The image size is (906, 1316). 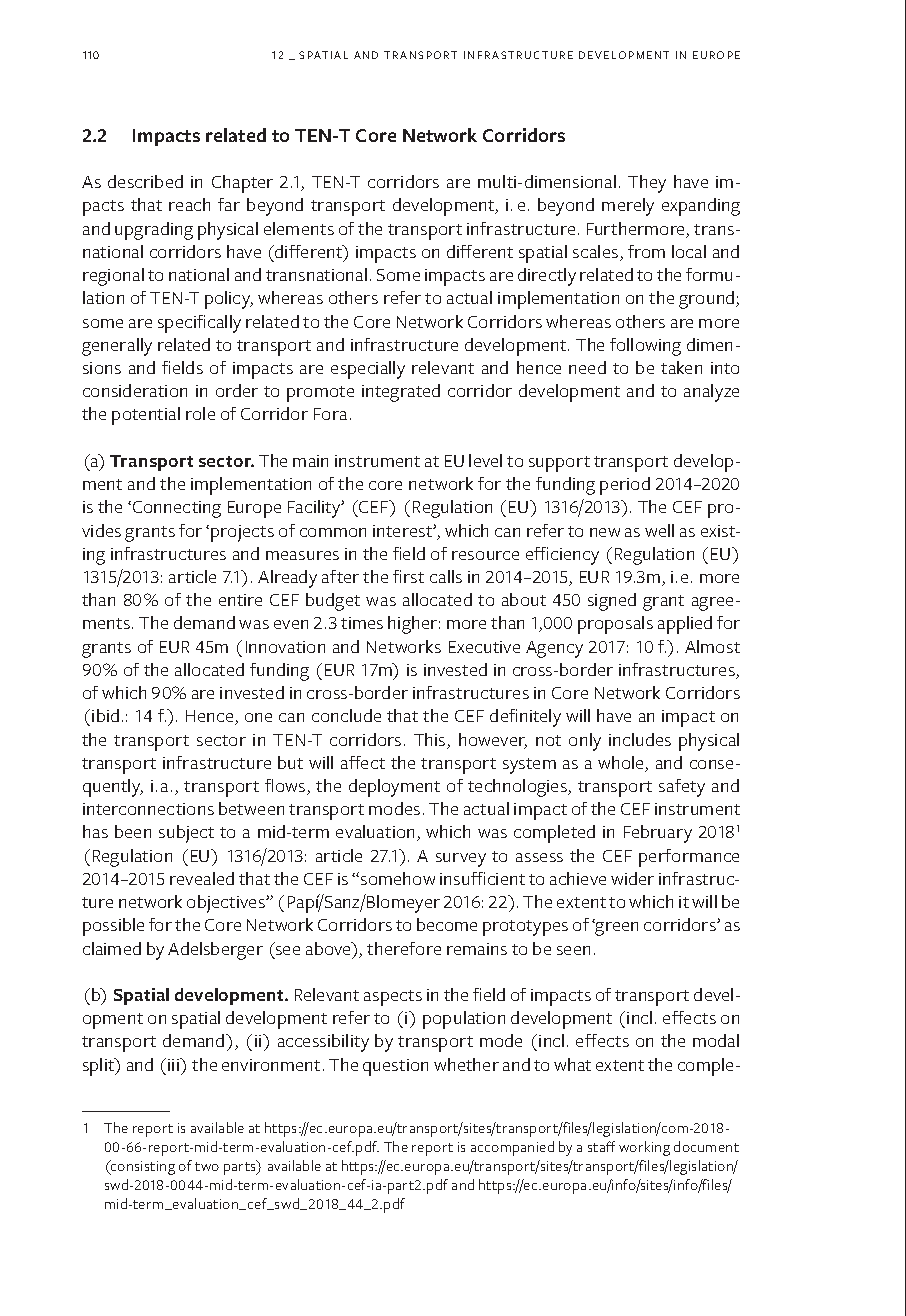 What do you see at coordinates (547, 277) in the page?
I see `directly` at bounding box center [547, 277].
